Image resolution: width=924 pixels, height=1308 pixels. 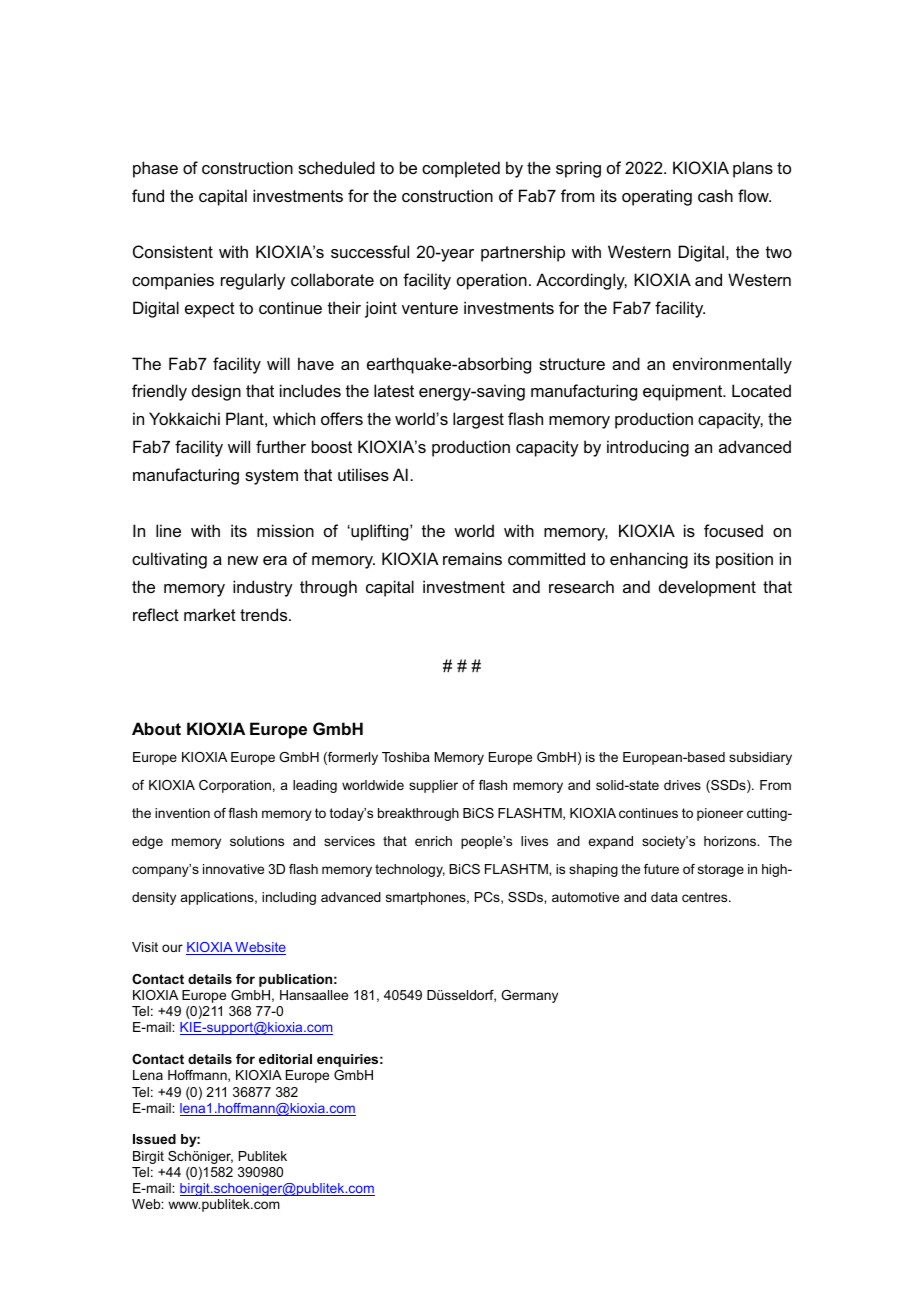 I want to click on technology, so click(x=410, y=870).
